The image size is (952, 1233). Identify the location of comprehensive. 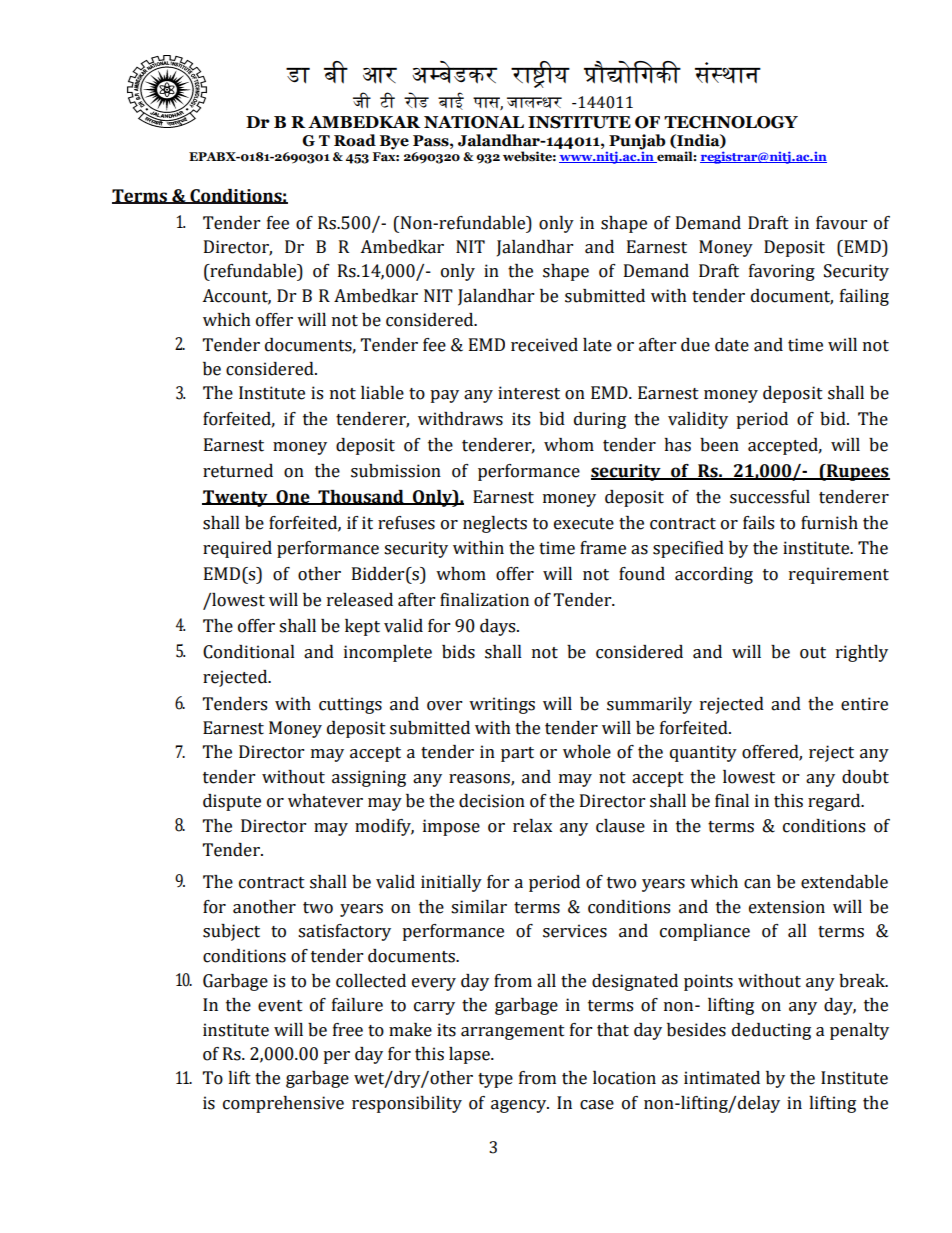
(283, 1104).
